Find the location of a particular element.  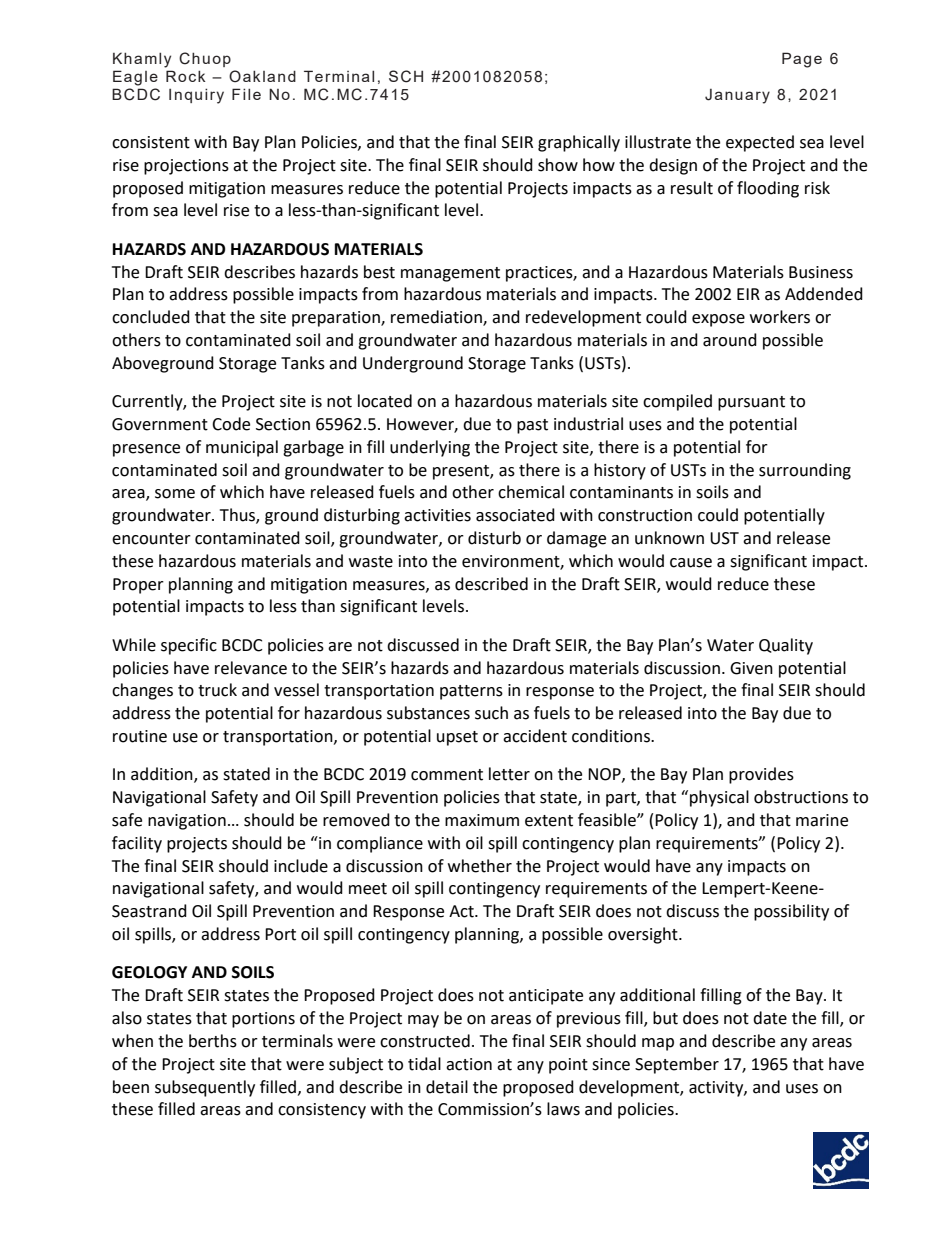

truck is located at coordinates (217, 690).
